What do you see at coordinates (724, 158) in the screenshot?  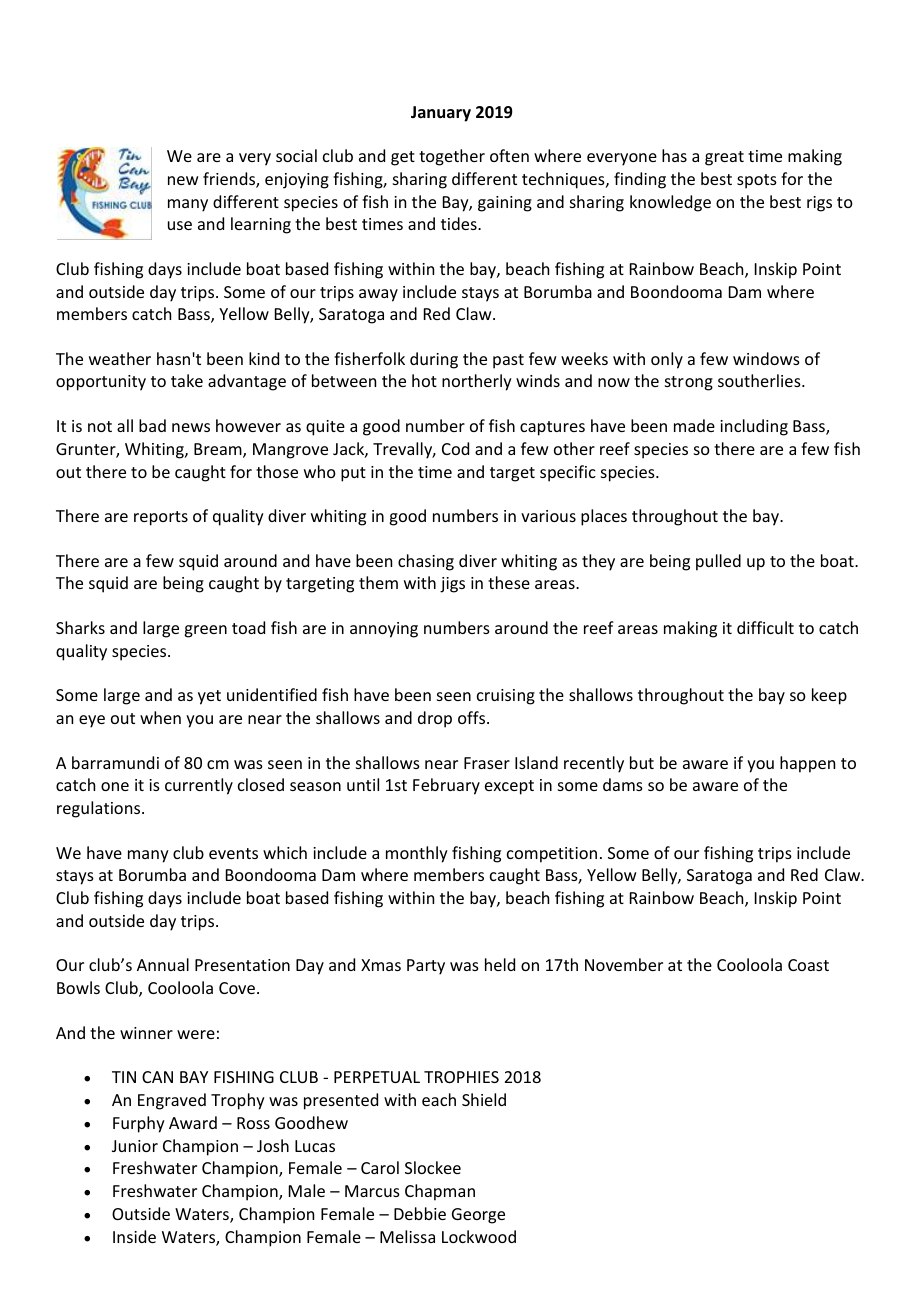 I see `great` at bounding box center [724, 158].
